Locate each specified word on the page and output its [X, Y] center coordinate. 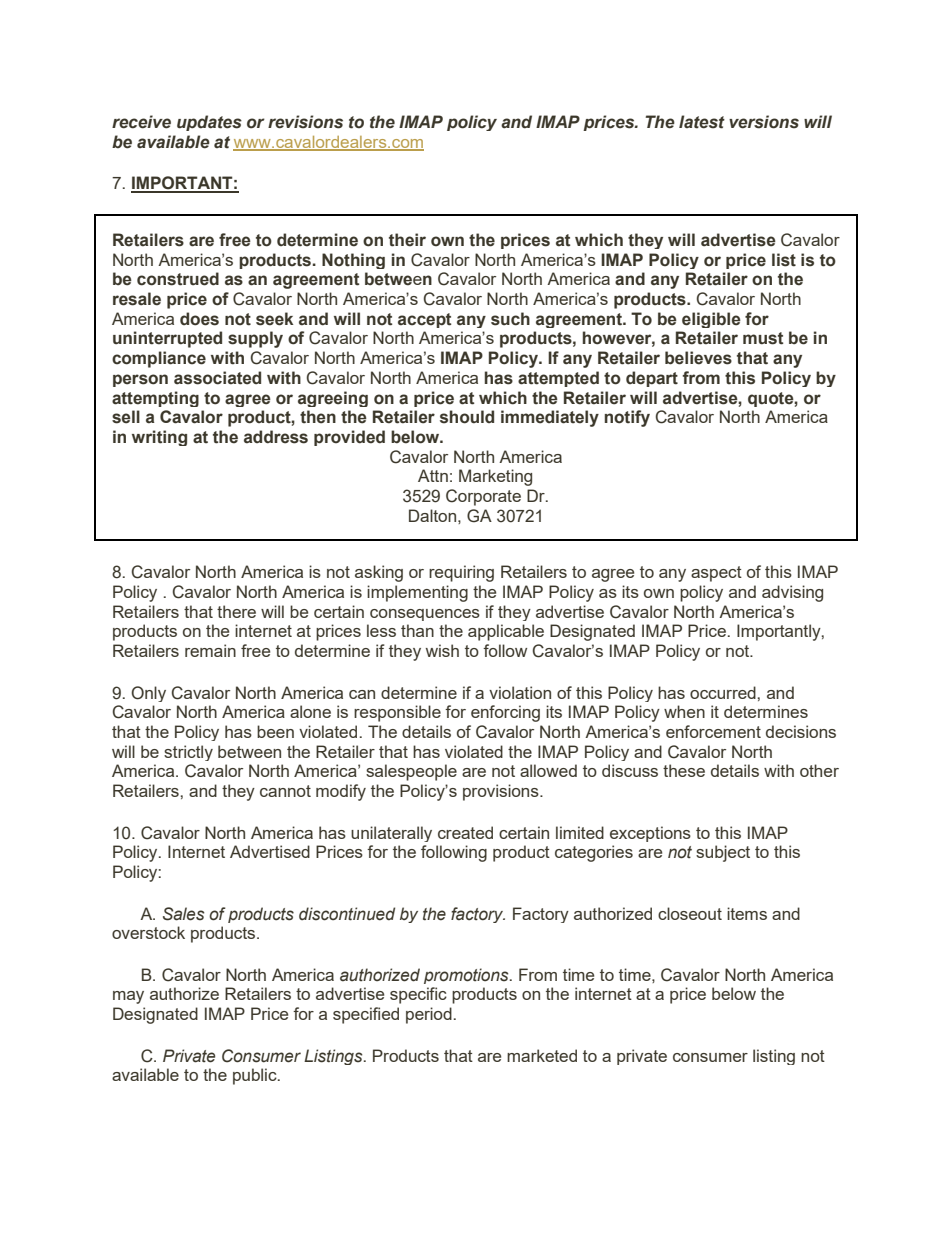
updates [209, 123]
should [467, 417]
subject [723, 853]
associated [217, 378]
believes [698, 358]
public [256, 1076]
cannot [285, 791]
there [236, 611]
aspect [716, 574]
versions [764, 122]
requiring [461, 573]
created [465, 832]
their [407, 240]
